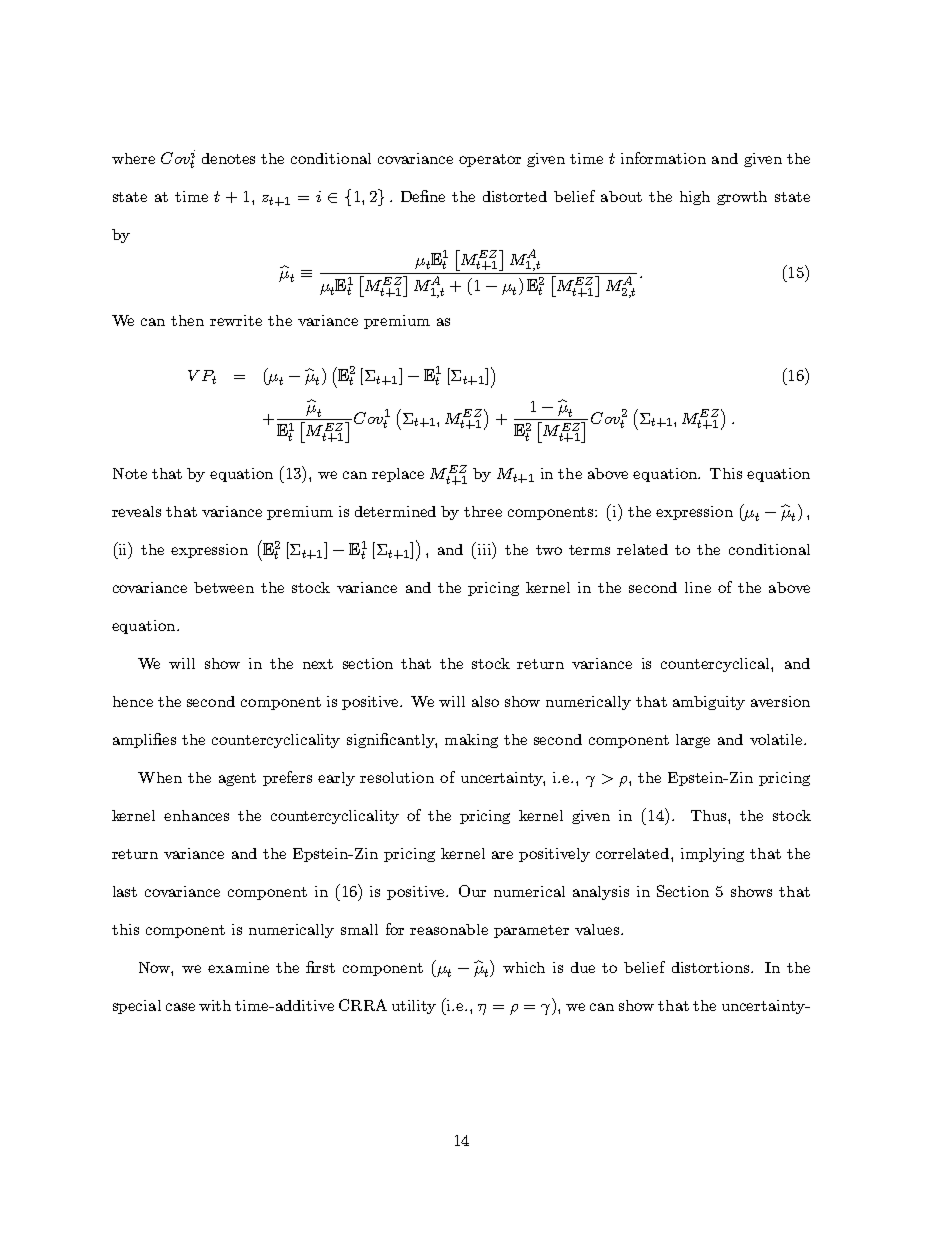  Describe the element at coordinates (486, 548) in the screenshot. I see `iii` at that location.
